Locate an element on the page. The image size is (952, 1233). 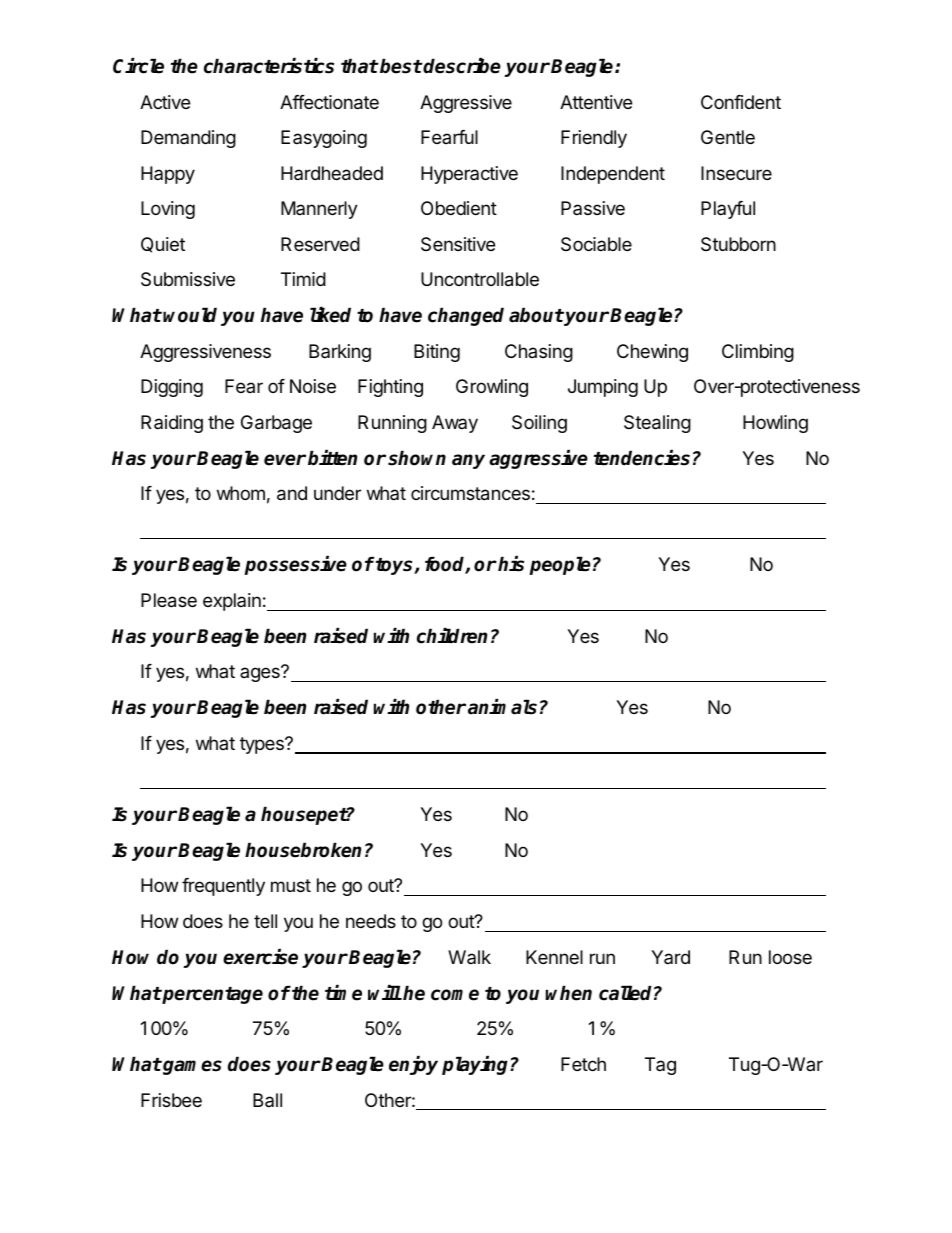
Stealing is located at coordinates (657, 424).
